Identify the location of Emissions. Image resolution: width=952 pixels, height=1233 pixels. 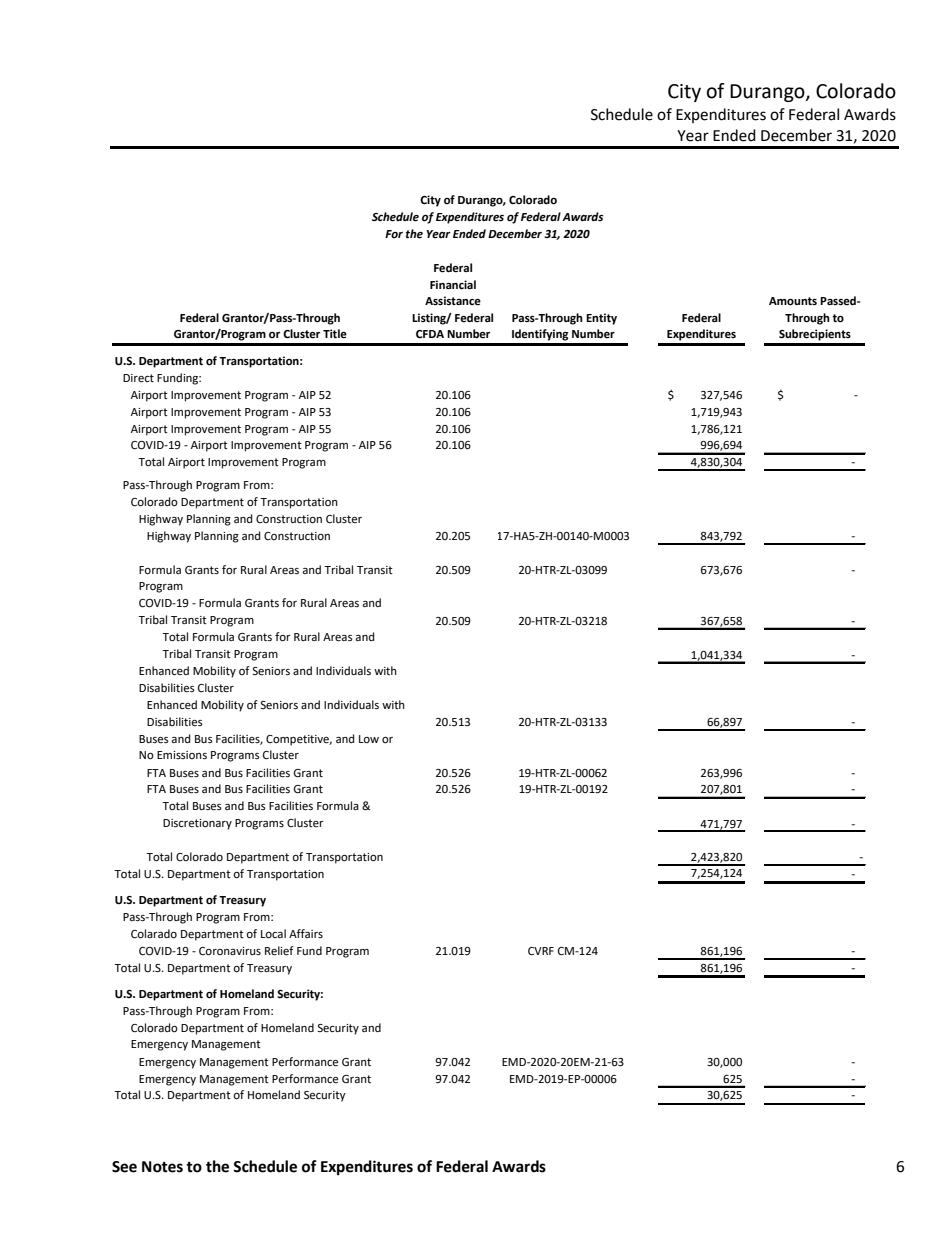
(182, 755).
